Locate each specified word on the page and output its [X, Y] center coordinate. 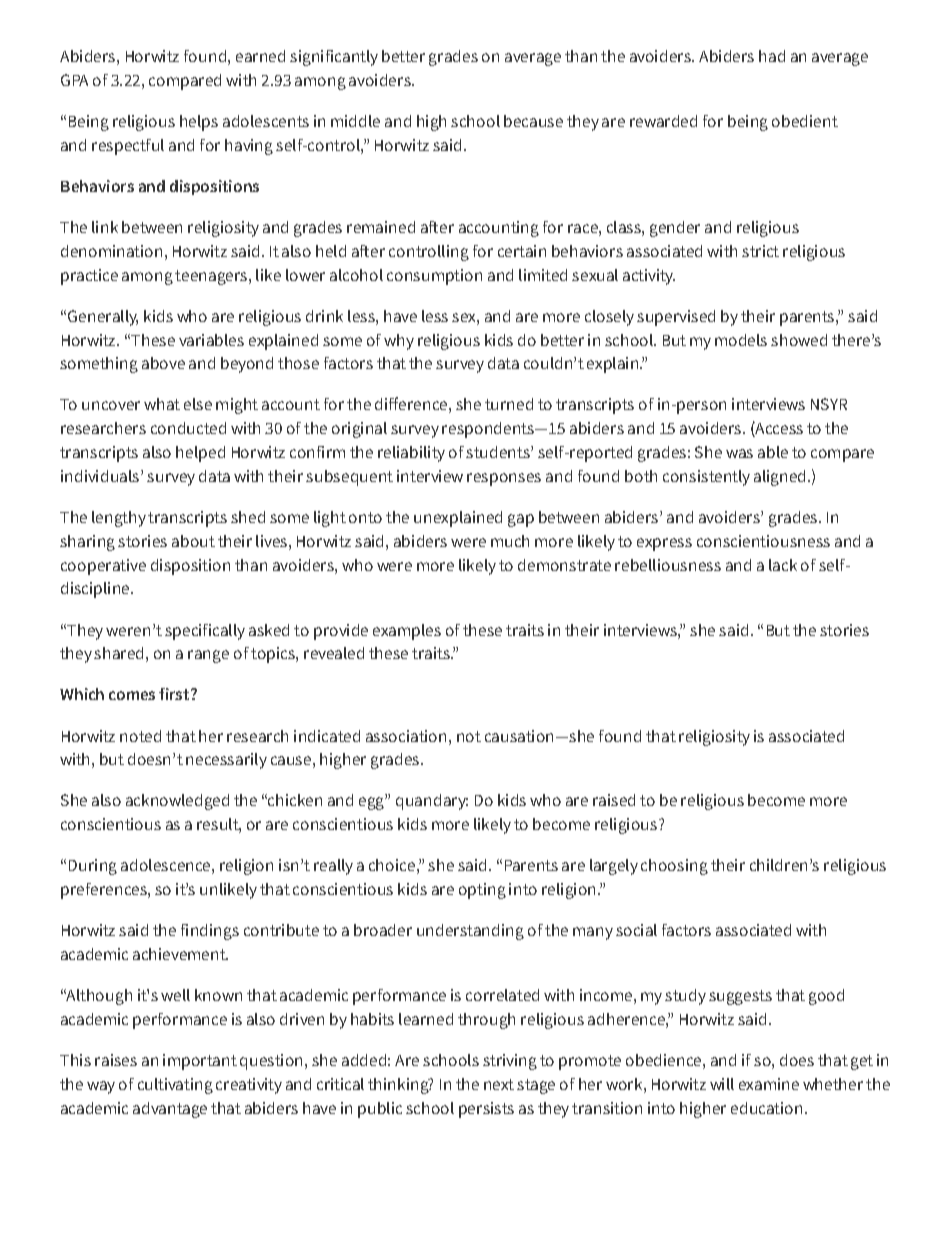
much [510, 541]
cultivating [175, 1086]
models [741, 340]
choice [392, 865]
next [499, 1084]
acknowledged [177, 802]
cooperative [103, 567]
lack [783, 565]
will [722, 1084]
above [163, 363]
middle [355, 121]
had [772, 56]
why [399, 342]
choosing [674, 867]
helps [199, 123]
